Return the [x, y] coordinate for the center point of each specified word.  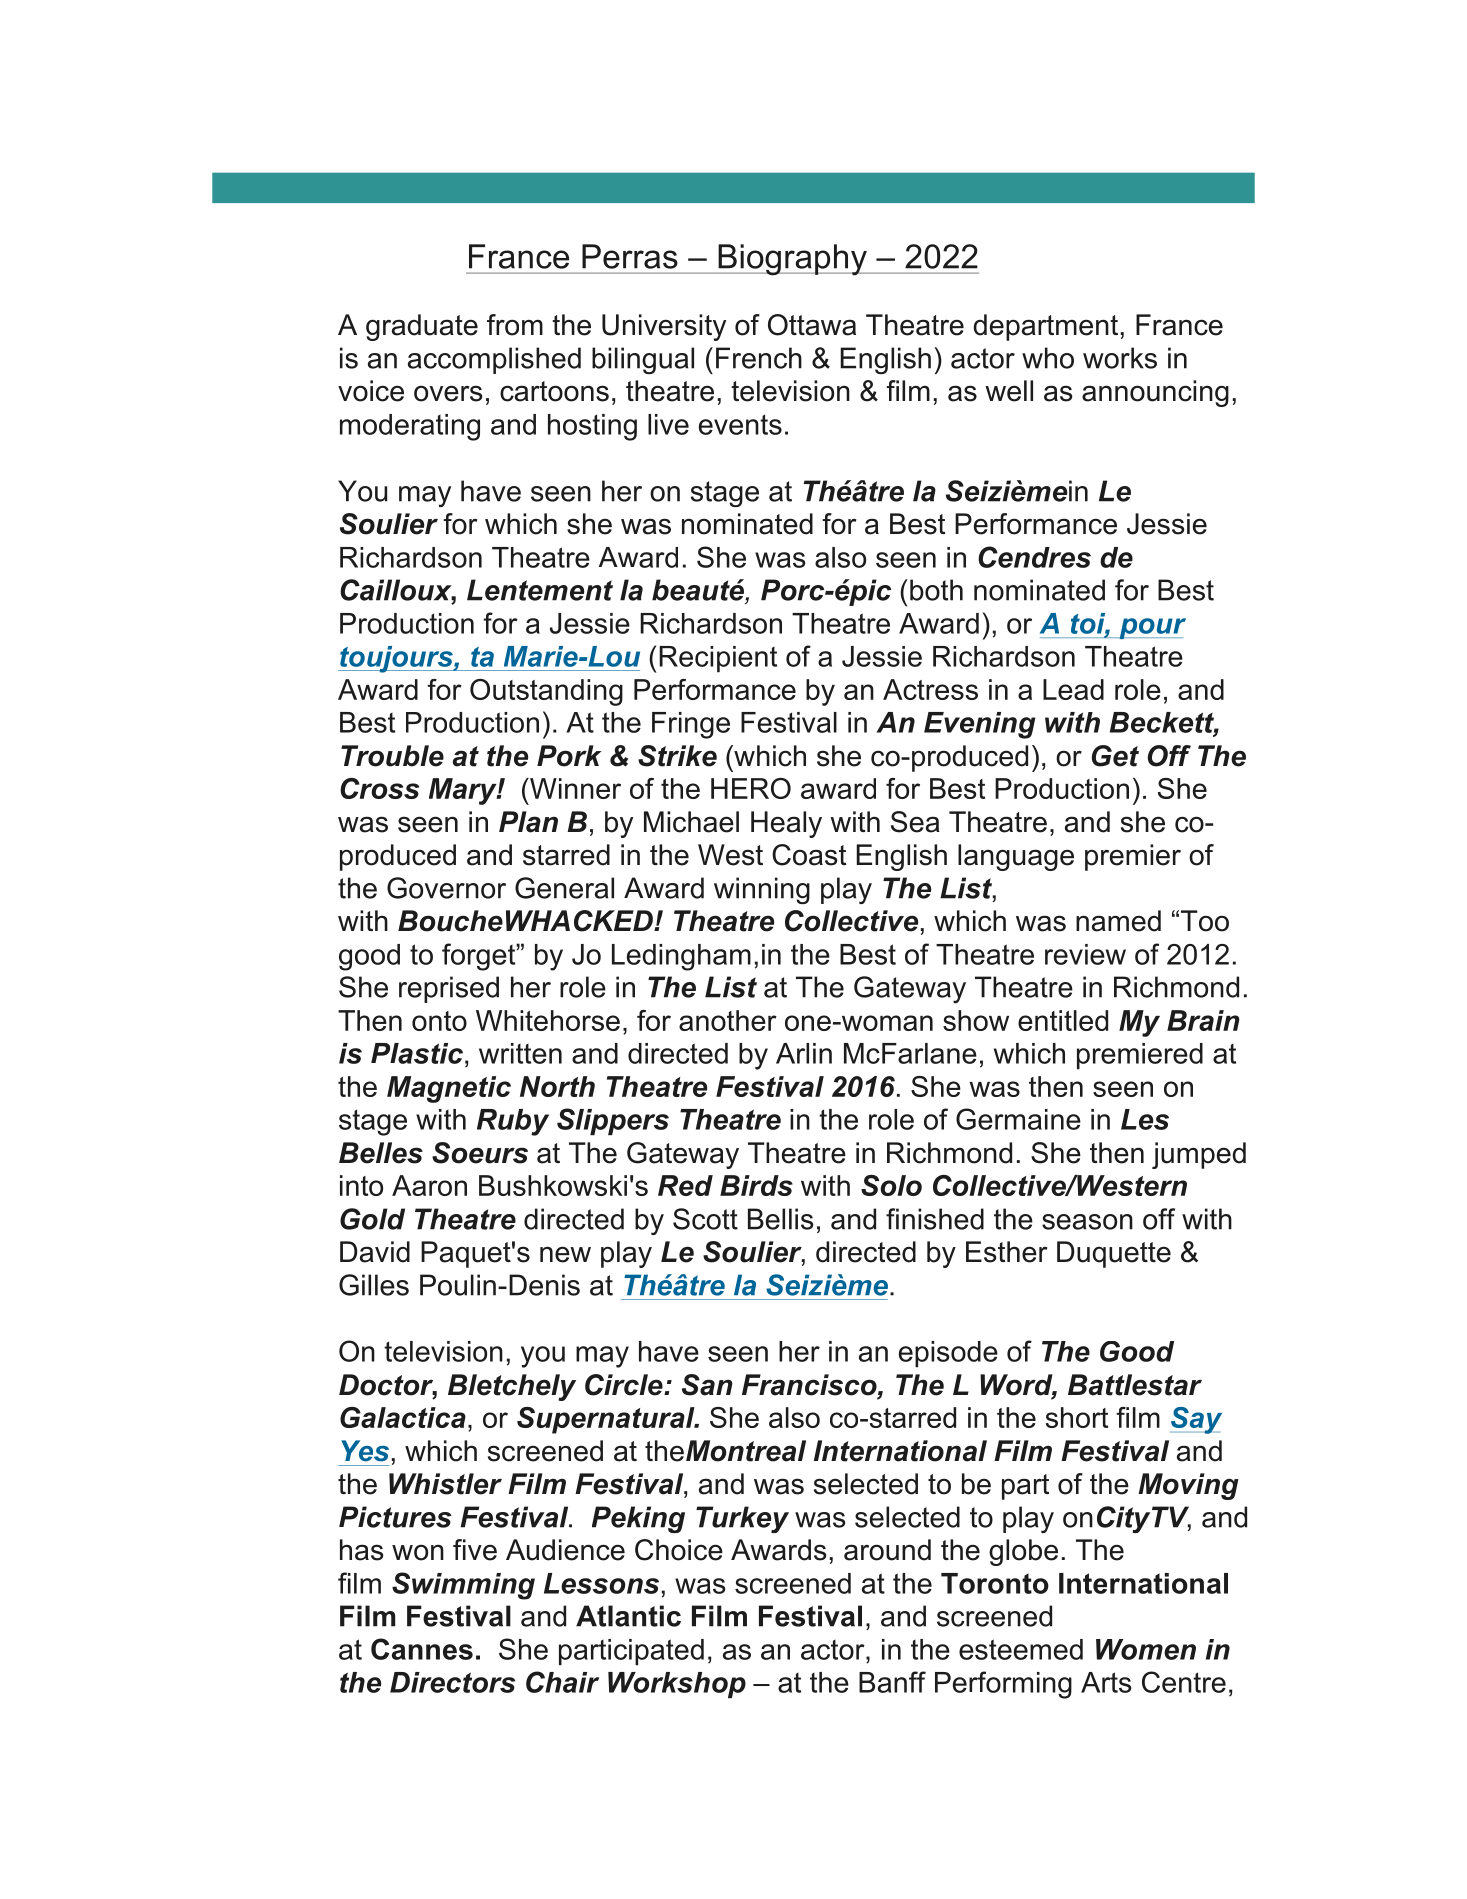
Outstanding [546, 692]
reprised [449, 989]
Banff [892, 1682]
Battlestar [1135, 1385]
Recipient [718, 659]
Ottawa [812, 325]
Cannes [422, 1649]
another [728, 1020]
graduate [422, 327]
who [1048, 358]
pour [1151, 628]
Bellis [781, 1219]
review [1085, 954]
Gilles [374, 1285]
